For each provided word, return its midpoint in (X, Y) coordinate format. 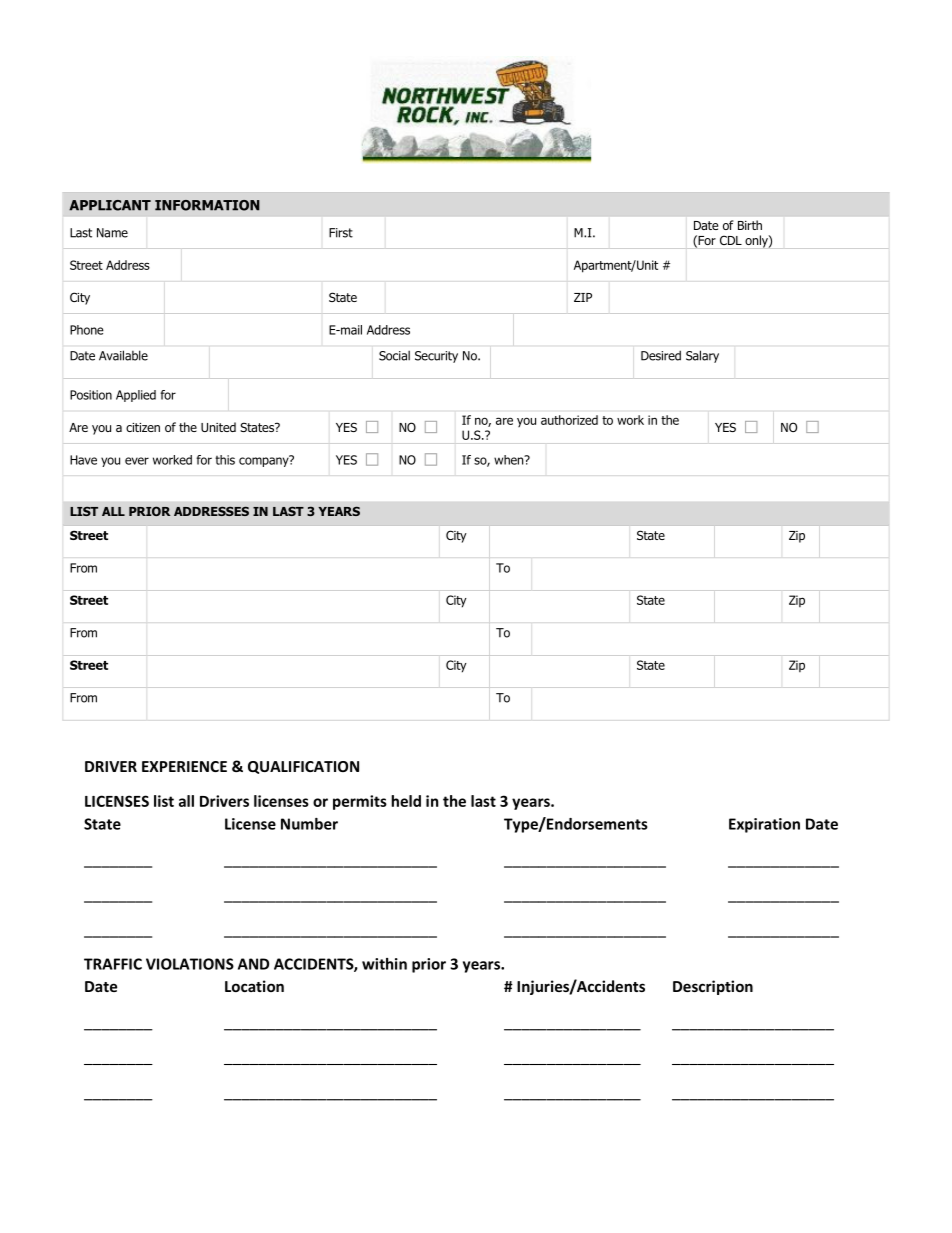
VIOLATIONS (190, 964)
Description (713, 987)
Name (112, 233)
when (510, 460)
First (341, 233)
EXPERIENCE (184, 766)
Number (309, 824)
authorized (569, 420)
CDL (731, 240)
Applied (136, 396)
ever (137, 461)
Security (436, 357)
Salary (702, 356)
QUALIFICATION (303, 767)
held (406, 801)
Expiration (764, 825)
